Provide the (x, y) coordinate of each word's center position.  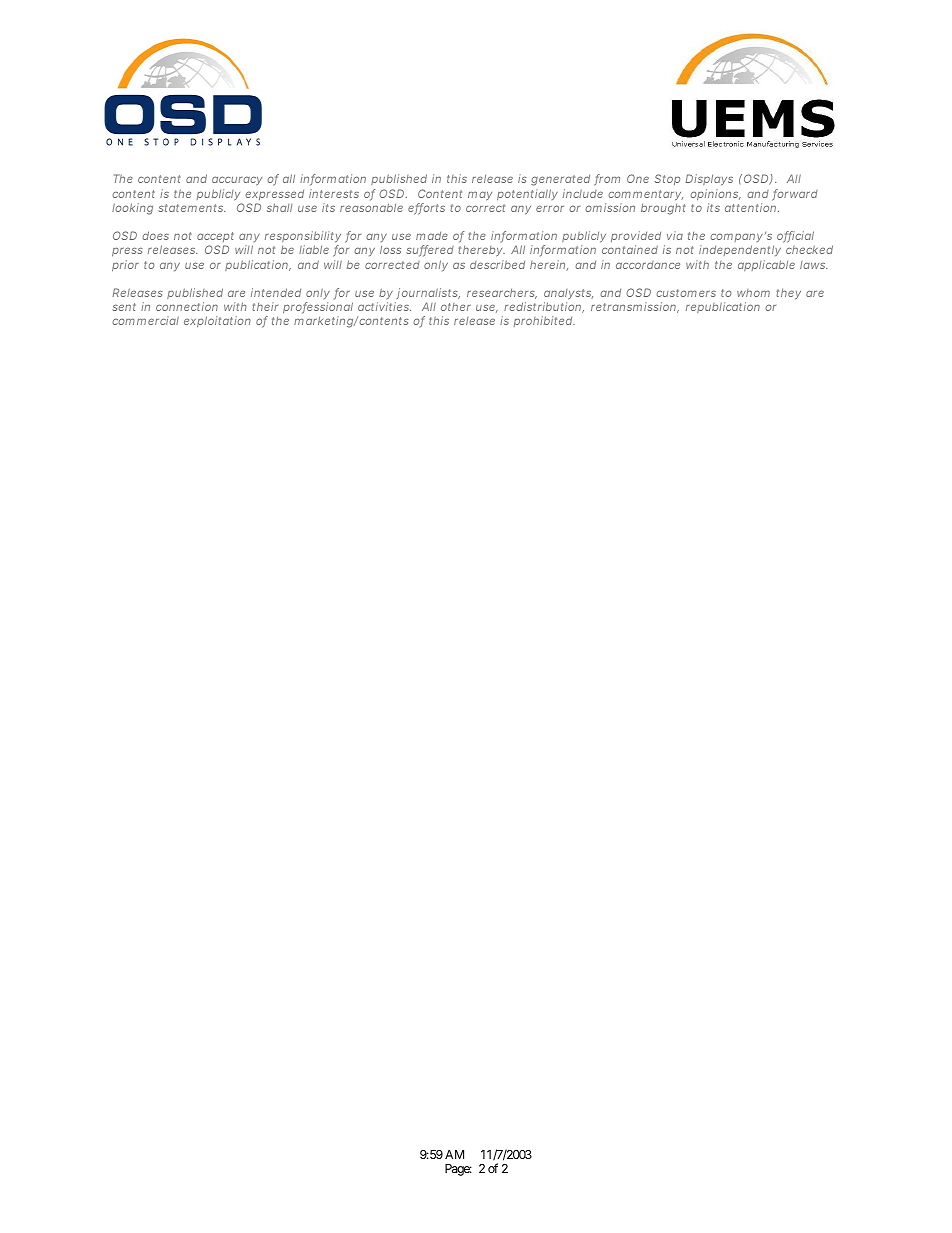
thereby (481, 251)
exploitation (217, 322)
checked (809, 249)
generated (560, 180)
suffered (430, 251)
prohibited (544, 321)
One (638, 178)
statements (192, 208)
